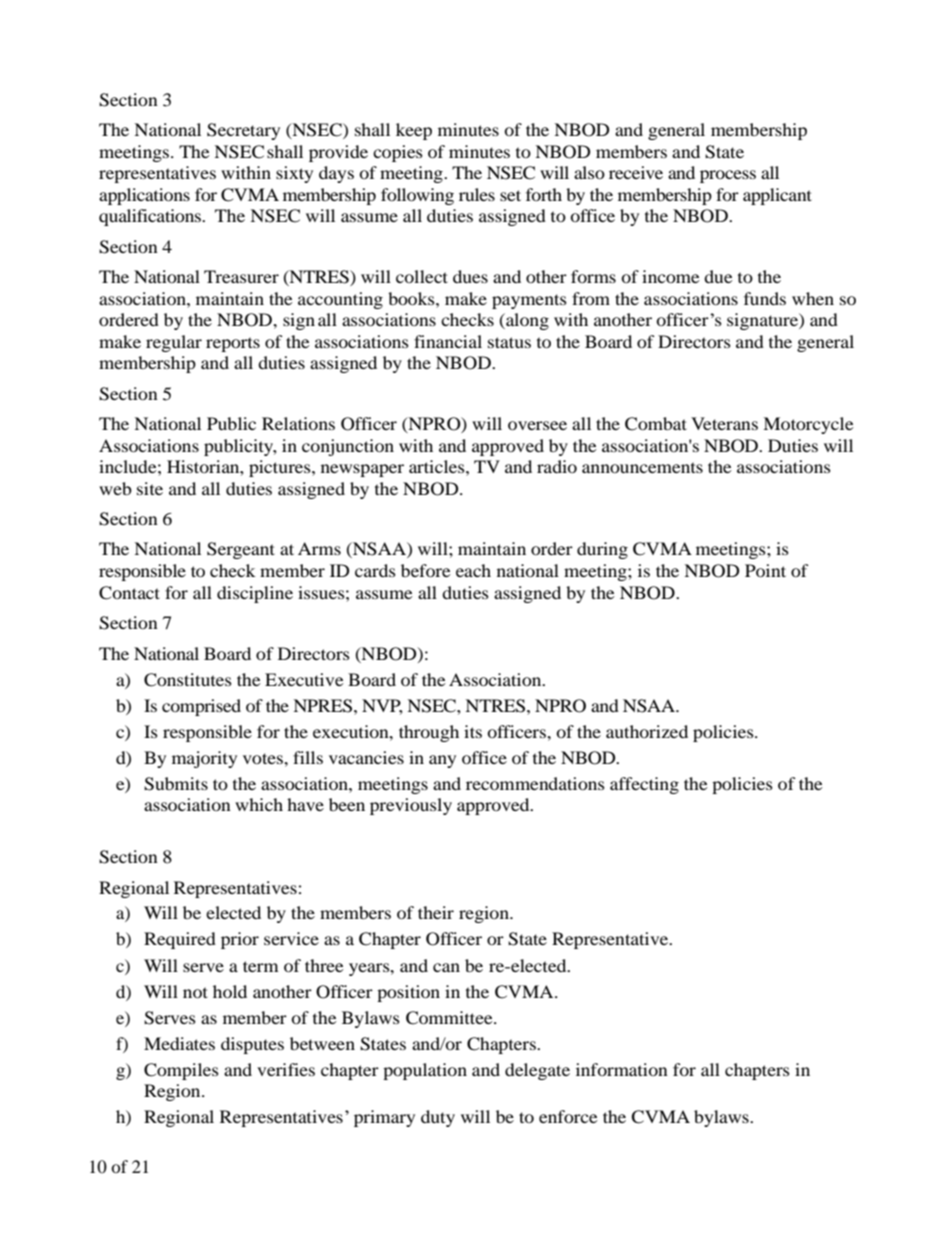  Describe the element at coordinates (728, 176) in the document. I see `process` at that location.
